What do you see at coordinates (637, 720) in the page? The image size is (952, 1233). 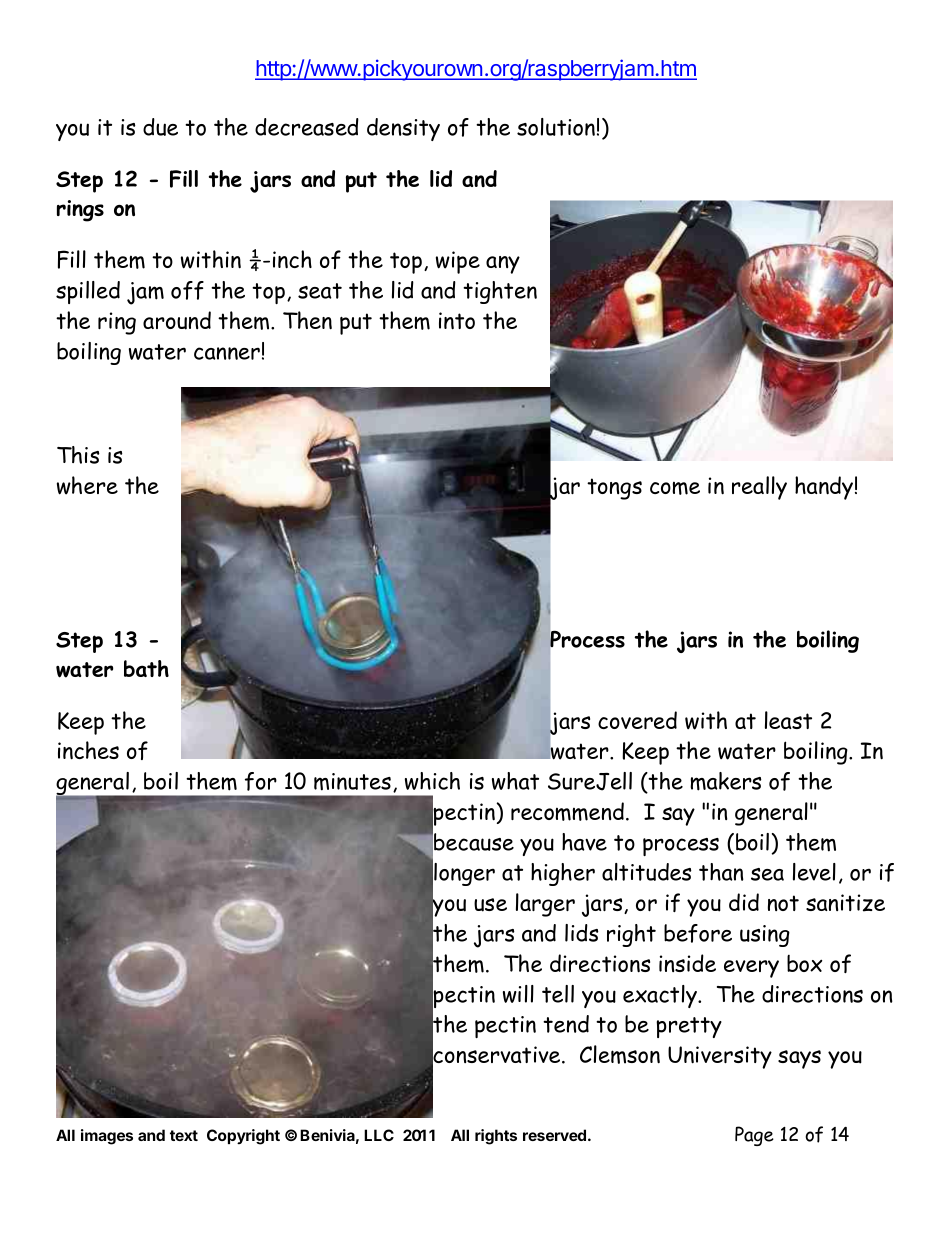 I see `covered` at bounding box center [637, 720].
